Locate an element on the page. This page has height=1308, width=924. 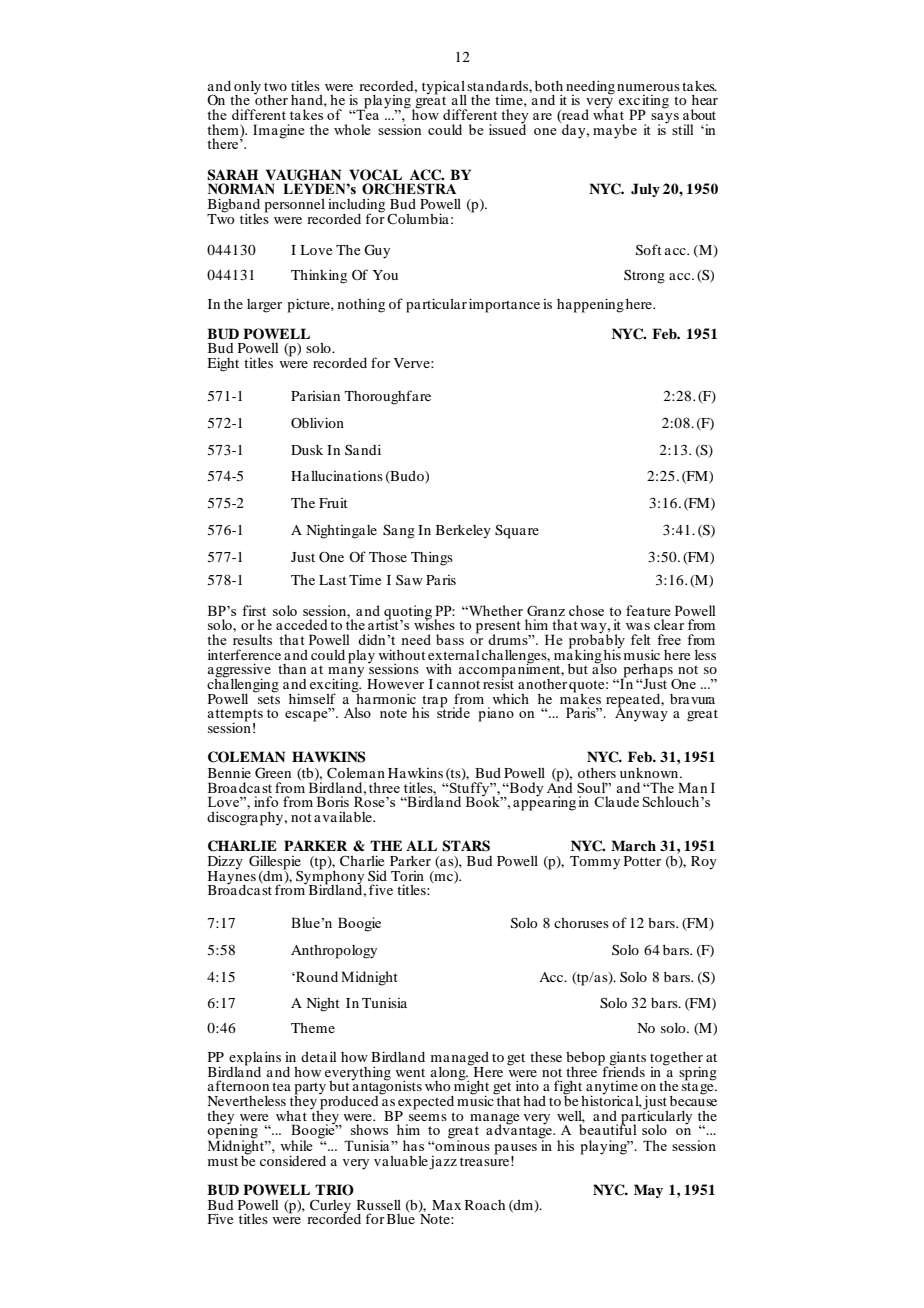
Imagine is located at coordinates (279, 131).
